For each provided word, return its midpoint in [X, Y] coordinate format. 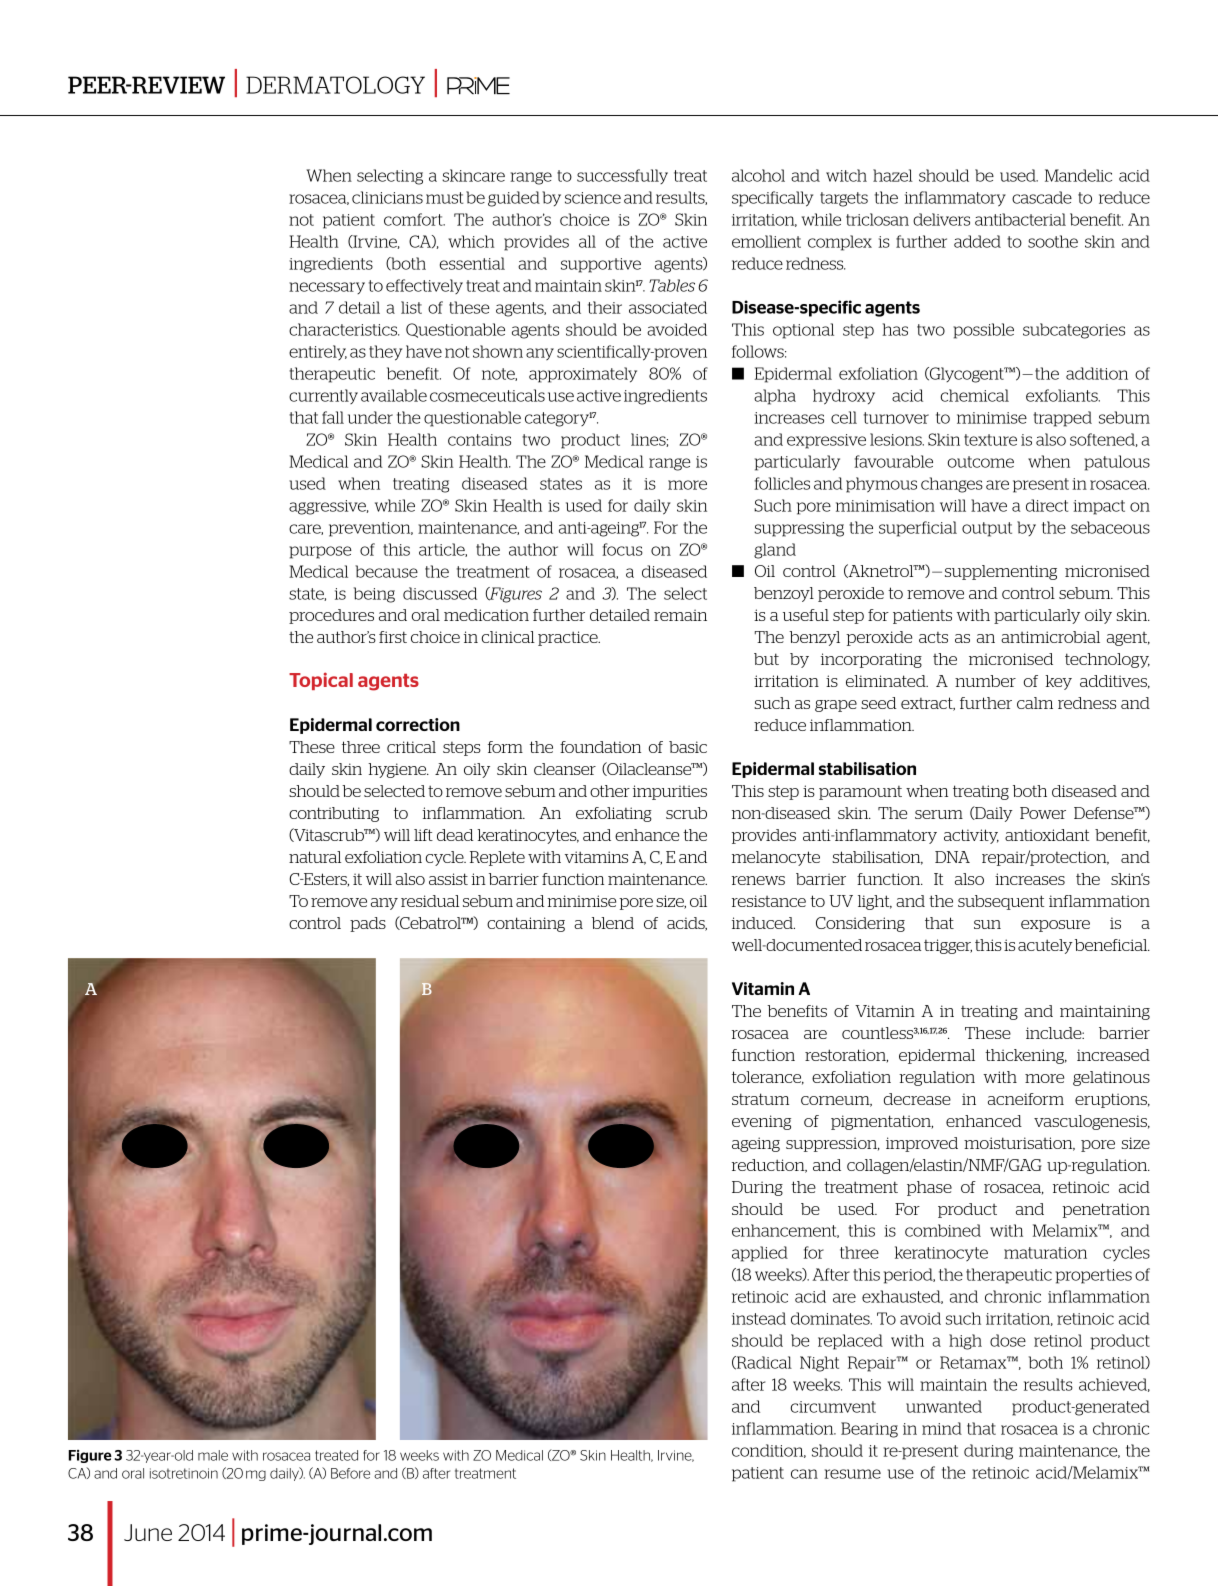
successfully [622, 176]
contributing [334, 814]
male [213, 1455]
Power [1043, 813]
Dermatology [335, 85]
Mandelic [1078, 175]
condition [769, 1451]
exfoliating [614, 814]
